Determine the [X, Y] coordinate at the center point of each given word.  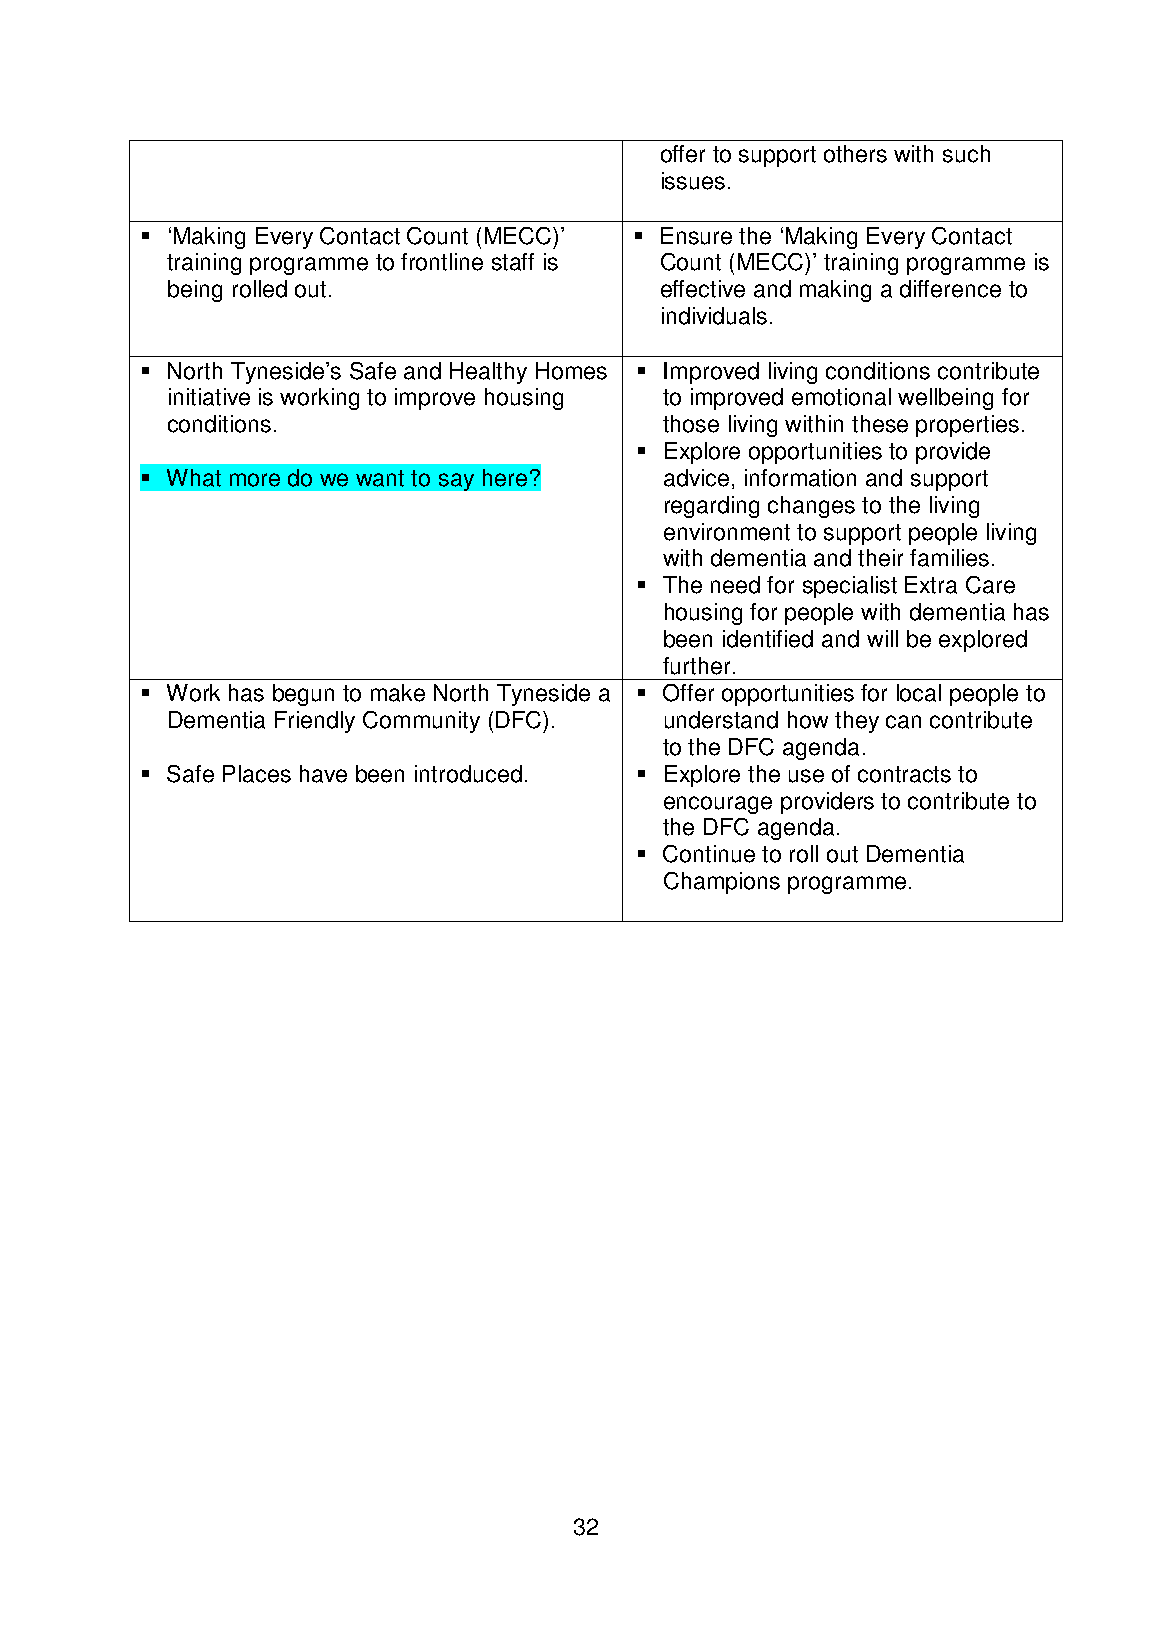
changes [811, 507]
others [855, 154]
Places [257, 774]
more [255, 480]
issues [693, 181]
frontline [442, 262]
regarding [712, 507]
